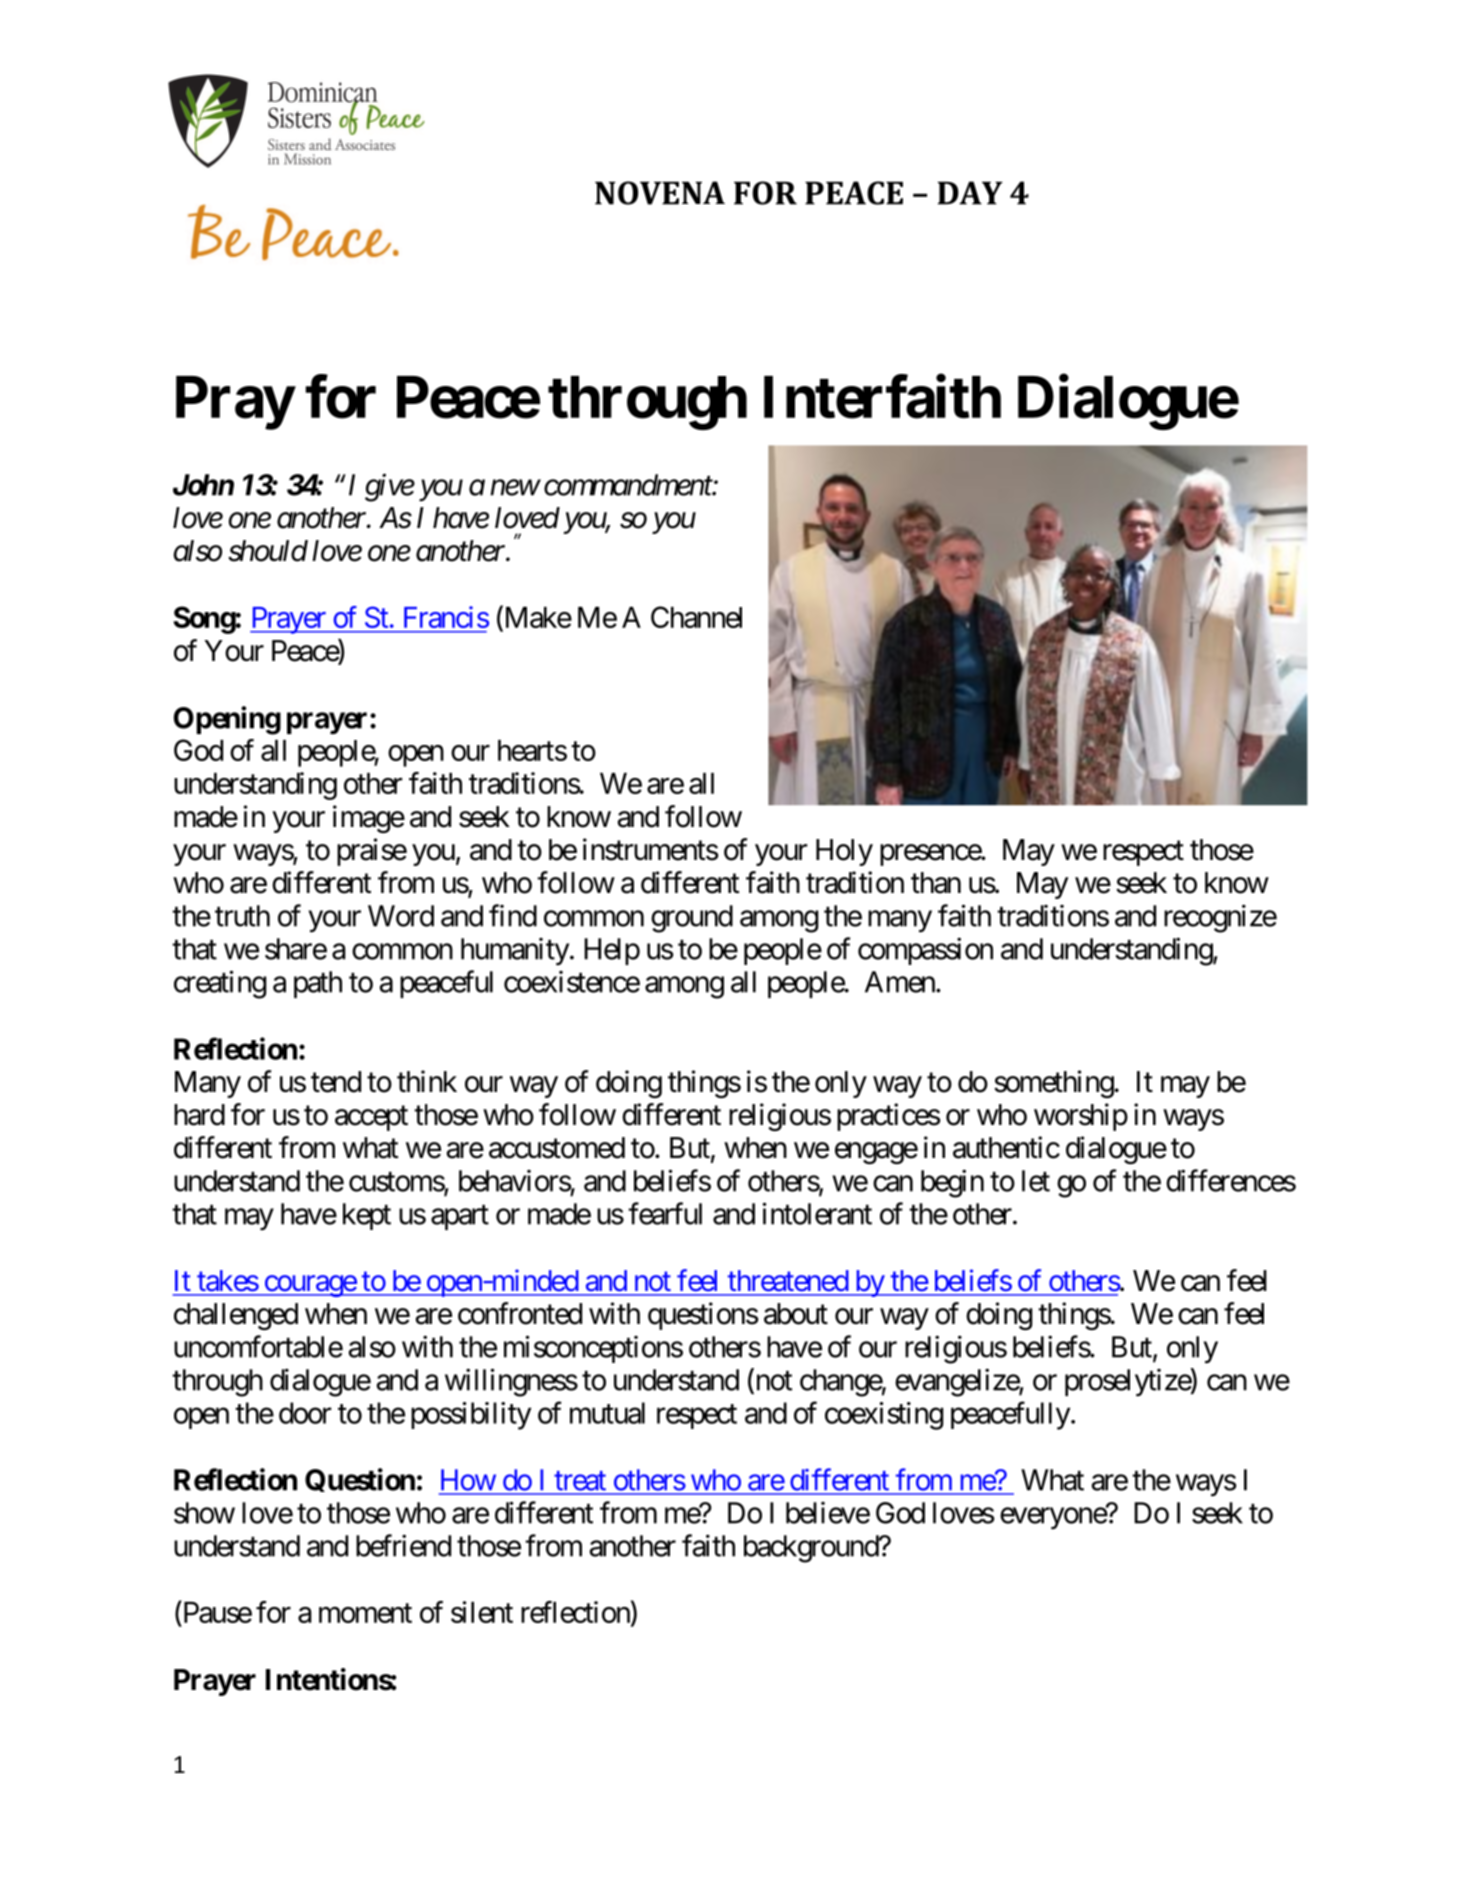  What do you see at coordinates (365, 1613) in the document?
I see `moment` at bounding box center [365, 1613].
